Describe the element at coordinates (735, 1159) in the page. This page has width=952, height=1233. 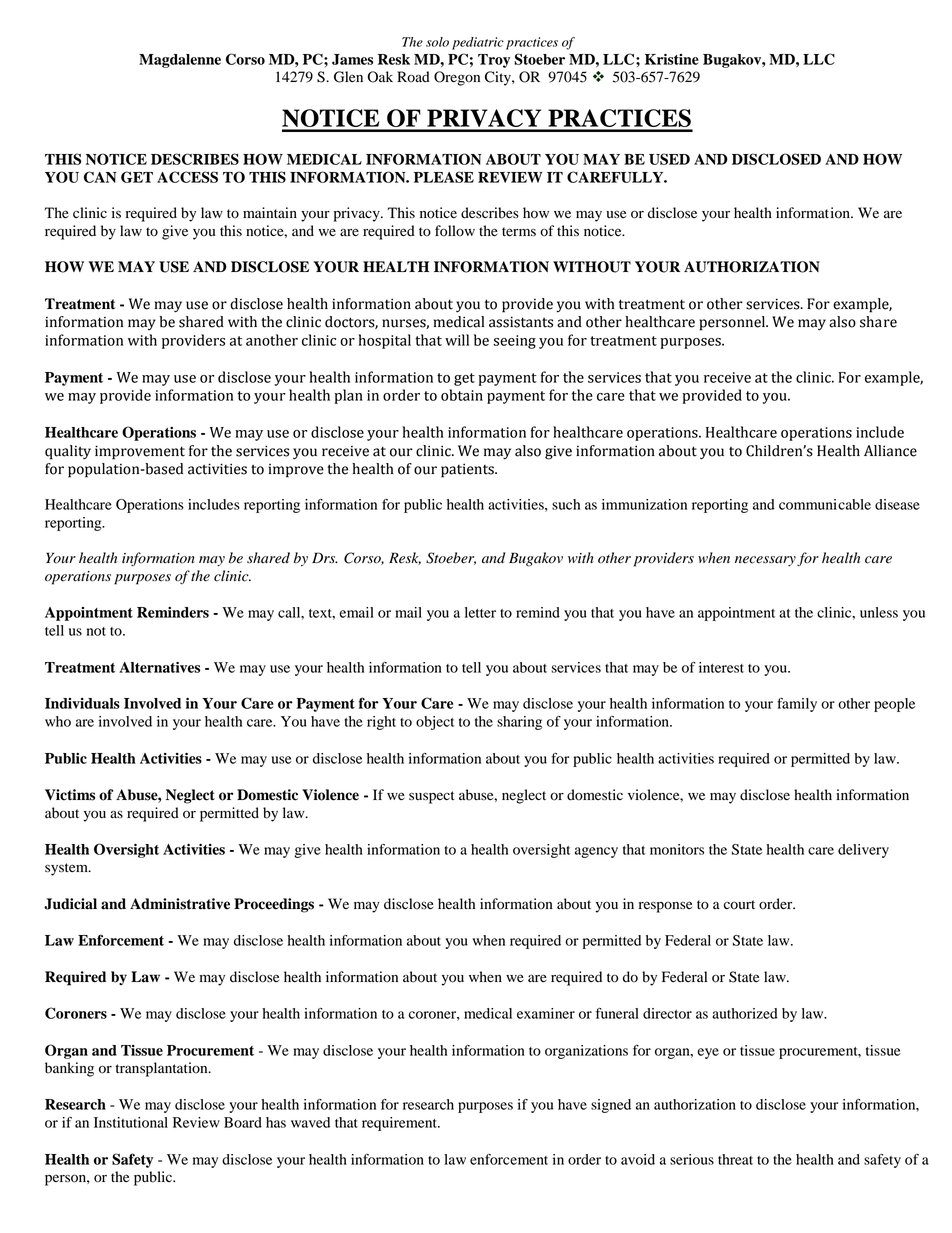
I see `threat` at that location.
